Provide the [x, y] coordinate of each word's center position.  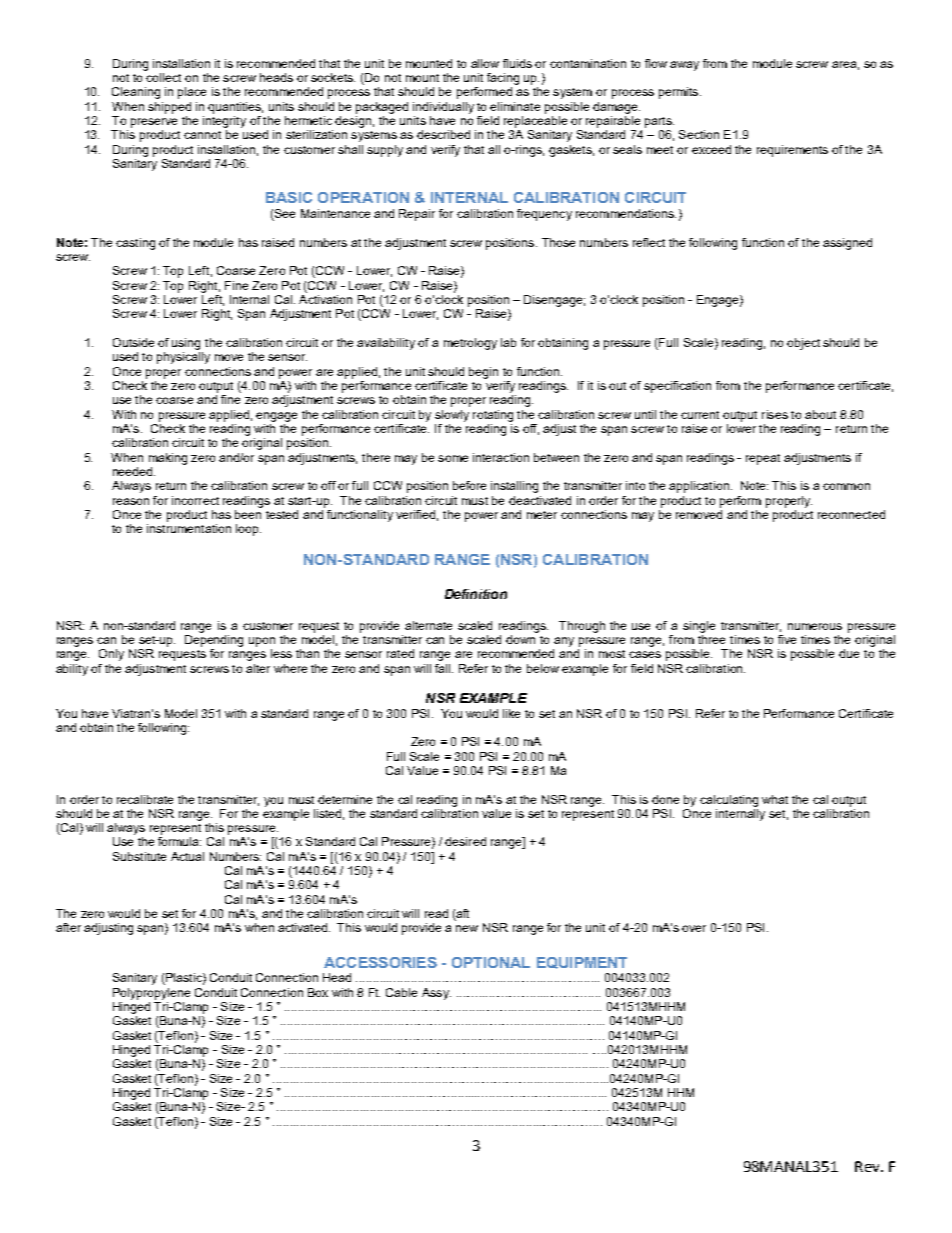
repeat [763, 459]
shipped [169, 108]
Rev [868, 1166]
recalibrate [145, 799]
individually [443, 108]
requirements [792, 151]
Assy [436, 994]
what [775, 799]
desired [465, 841]
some [453, 458]
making [168, 459]
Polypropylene [151, 994]
